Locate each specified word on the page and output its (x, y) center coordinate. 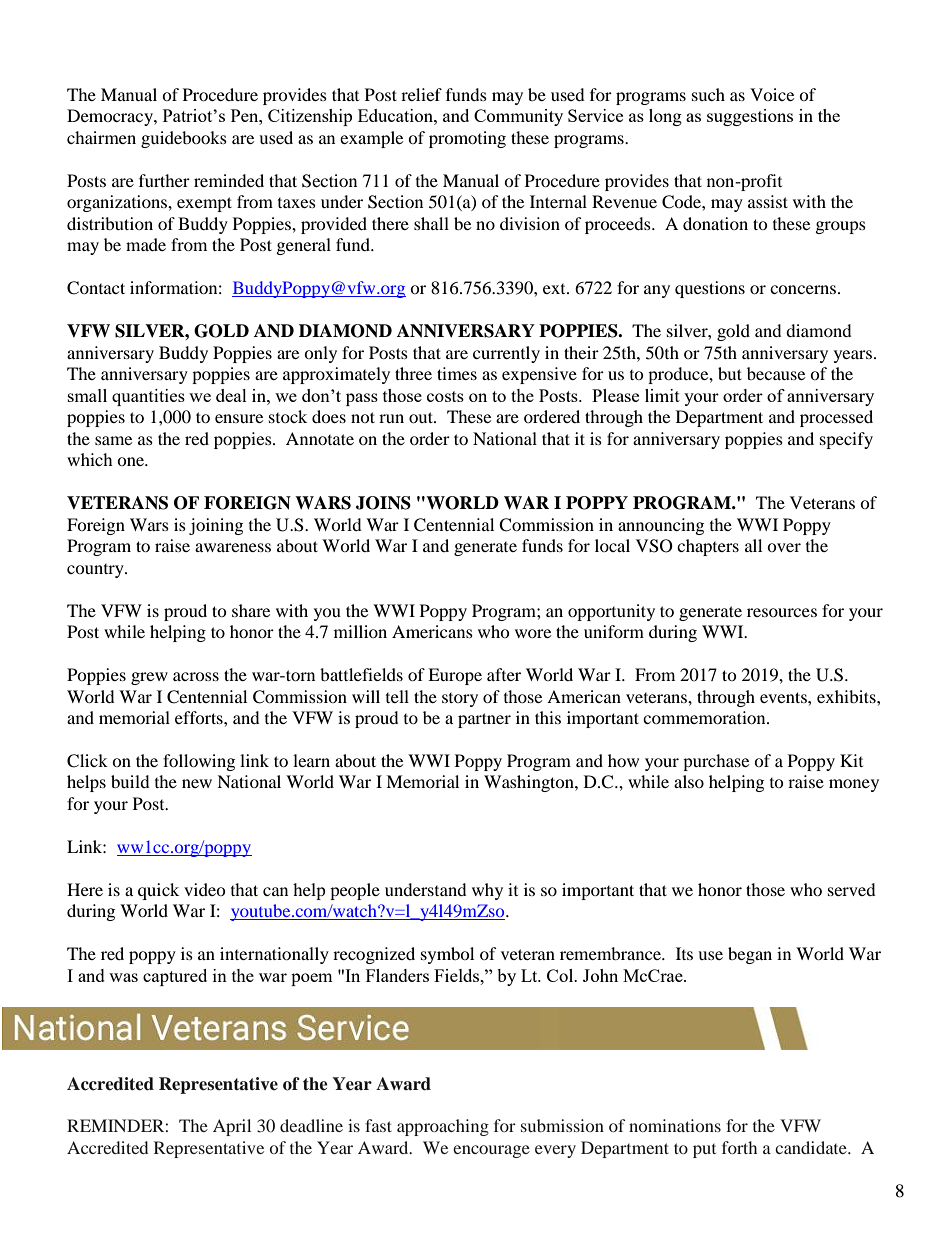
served (852, 889)
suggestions (750, 117)
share (251, 610)
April (232, 1127)
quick (158, 891)
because (776, 373)
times (457, 373)
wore (533, 633)
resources (782, 612)
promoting (467, 139)
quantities (148, 397)
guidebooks (184, 139)
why (487, 891)
